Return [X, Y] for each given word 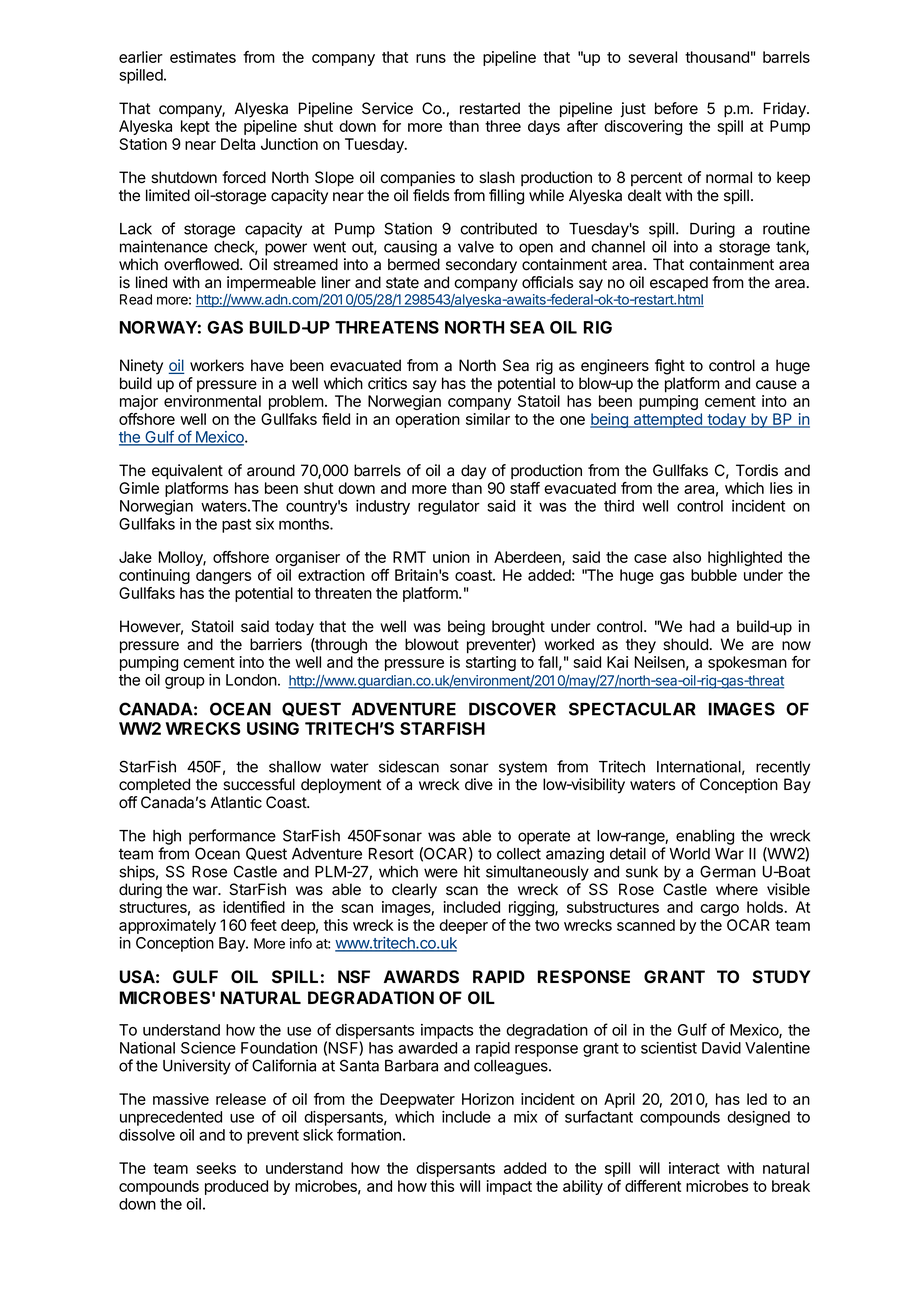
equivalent [187, 472]
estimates [203, 57]
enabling [705, 837]
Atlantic [236, 802]
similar [488, 419]
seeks [216, 1168]
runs [431, 58]
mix [525, 1117]
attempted [668, 420]
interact [694, 1168]
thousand [717, 57]
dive [479, 784]
